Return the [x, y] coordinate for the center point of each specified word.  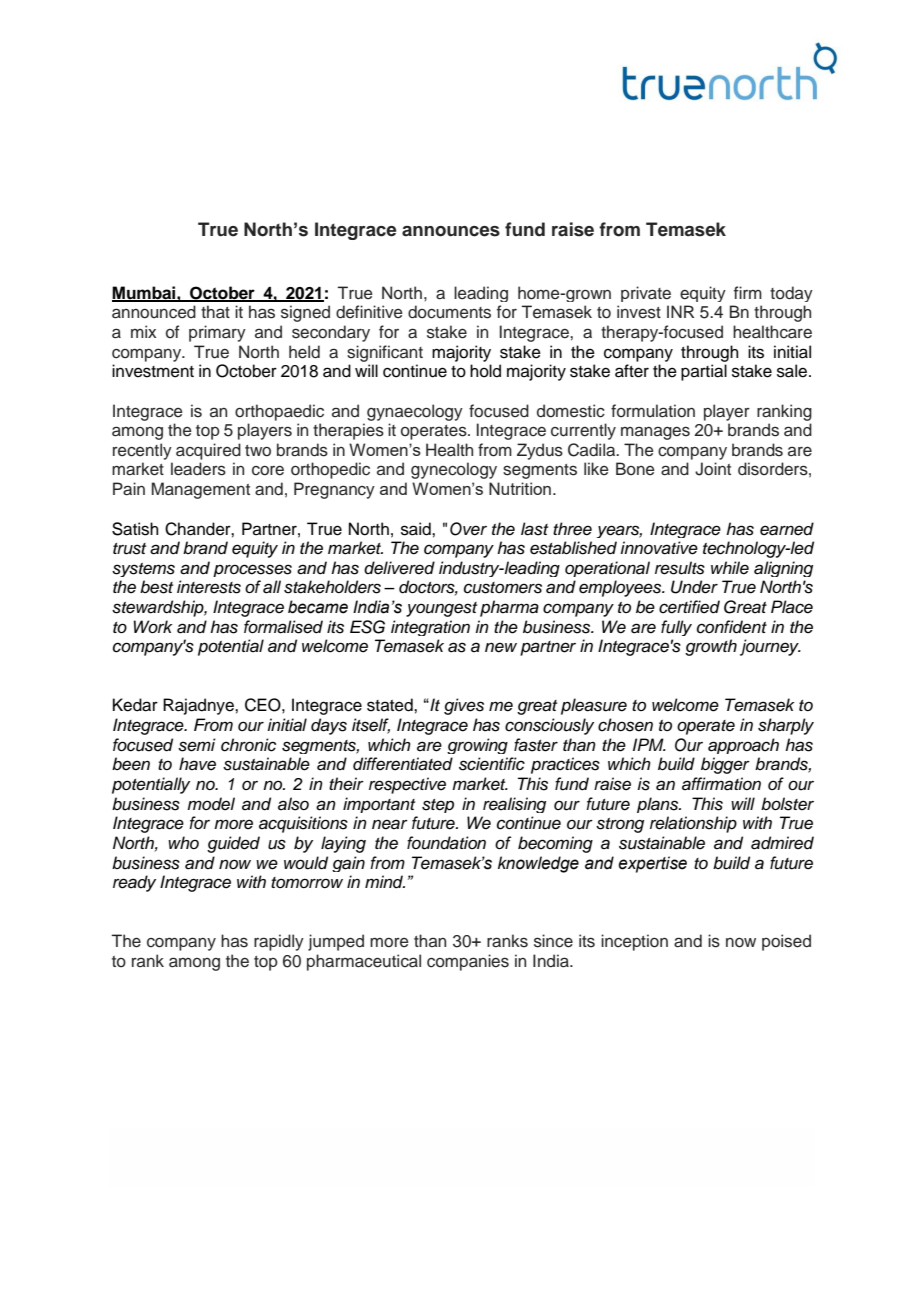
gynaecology [415, 412]
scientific [492, 764]
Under [694, 587]
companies [468, 962]
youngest [441, 609]
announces [451, 231]
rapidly [279, 942]
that [215, 312]
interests [209, 587]
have [197, 764]
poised [786, 942]
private [646, 294]
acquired [208, 451]
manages [655, 433]
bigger [725, 765]
